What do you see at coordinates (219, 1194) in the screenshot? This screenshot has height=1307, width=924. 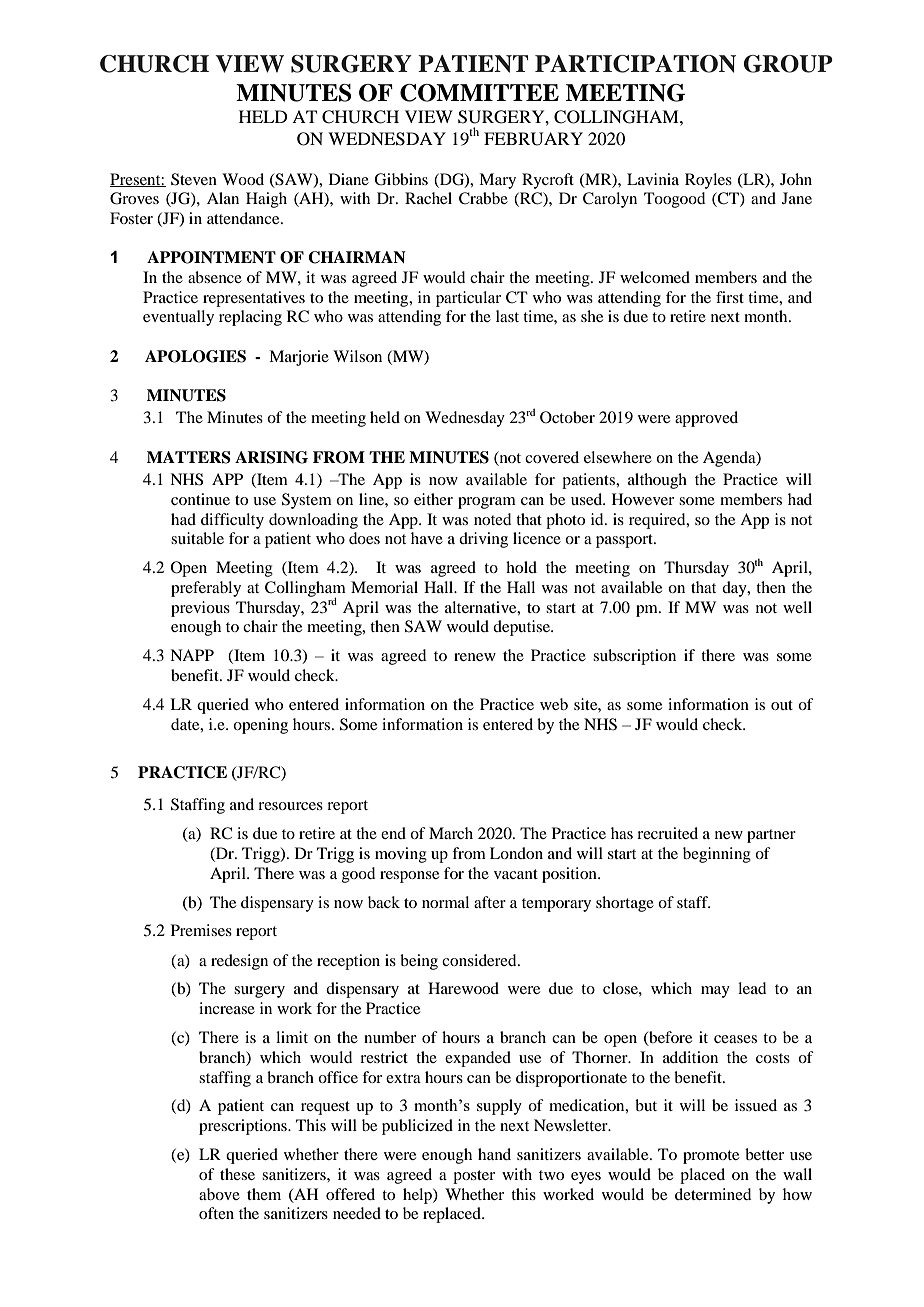 I see `above` at bounding box center [219, 1194].
